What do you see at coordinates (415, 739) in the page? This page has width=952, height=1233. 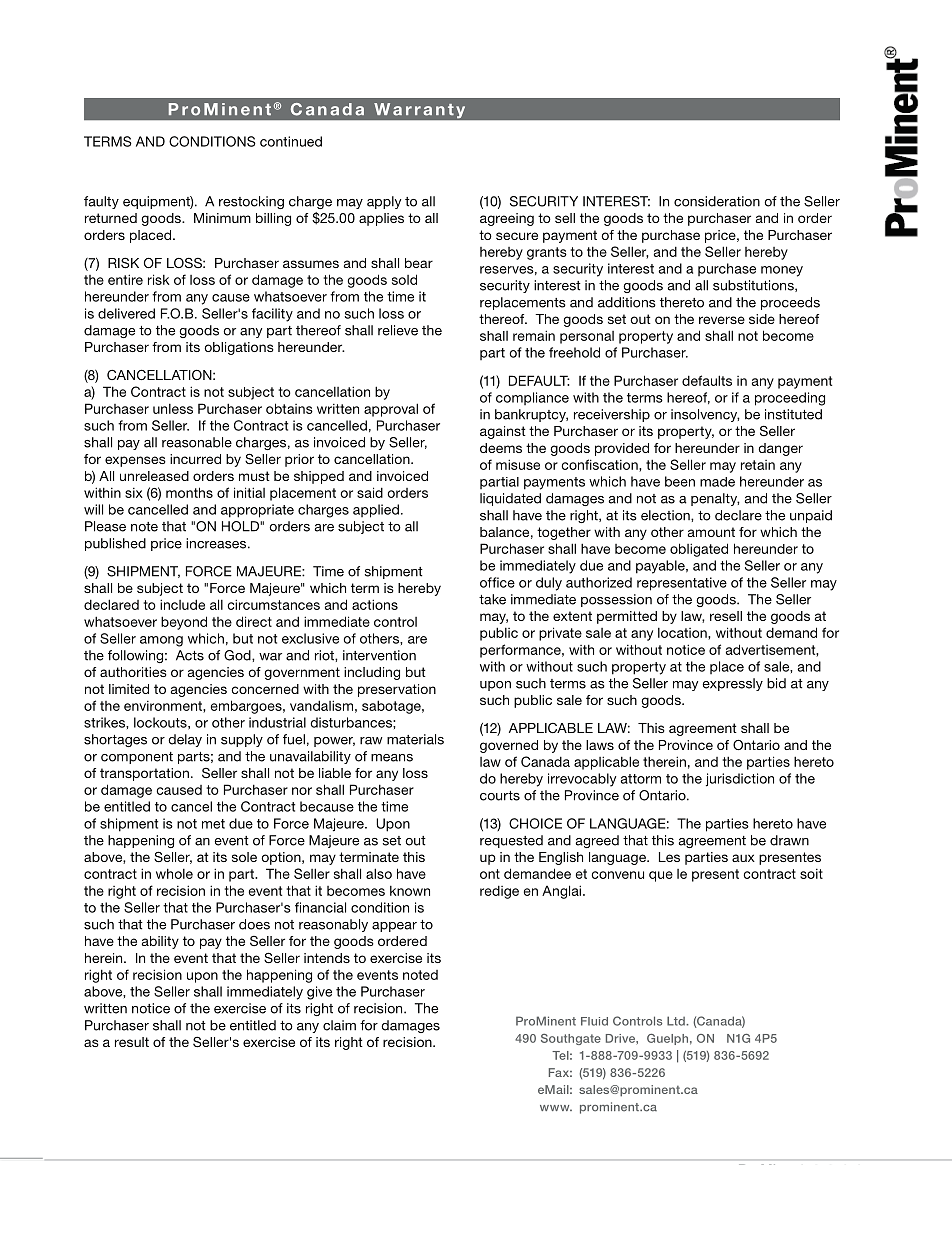 I see `materials` at bounding box center [415, 739].
